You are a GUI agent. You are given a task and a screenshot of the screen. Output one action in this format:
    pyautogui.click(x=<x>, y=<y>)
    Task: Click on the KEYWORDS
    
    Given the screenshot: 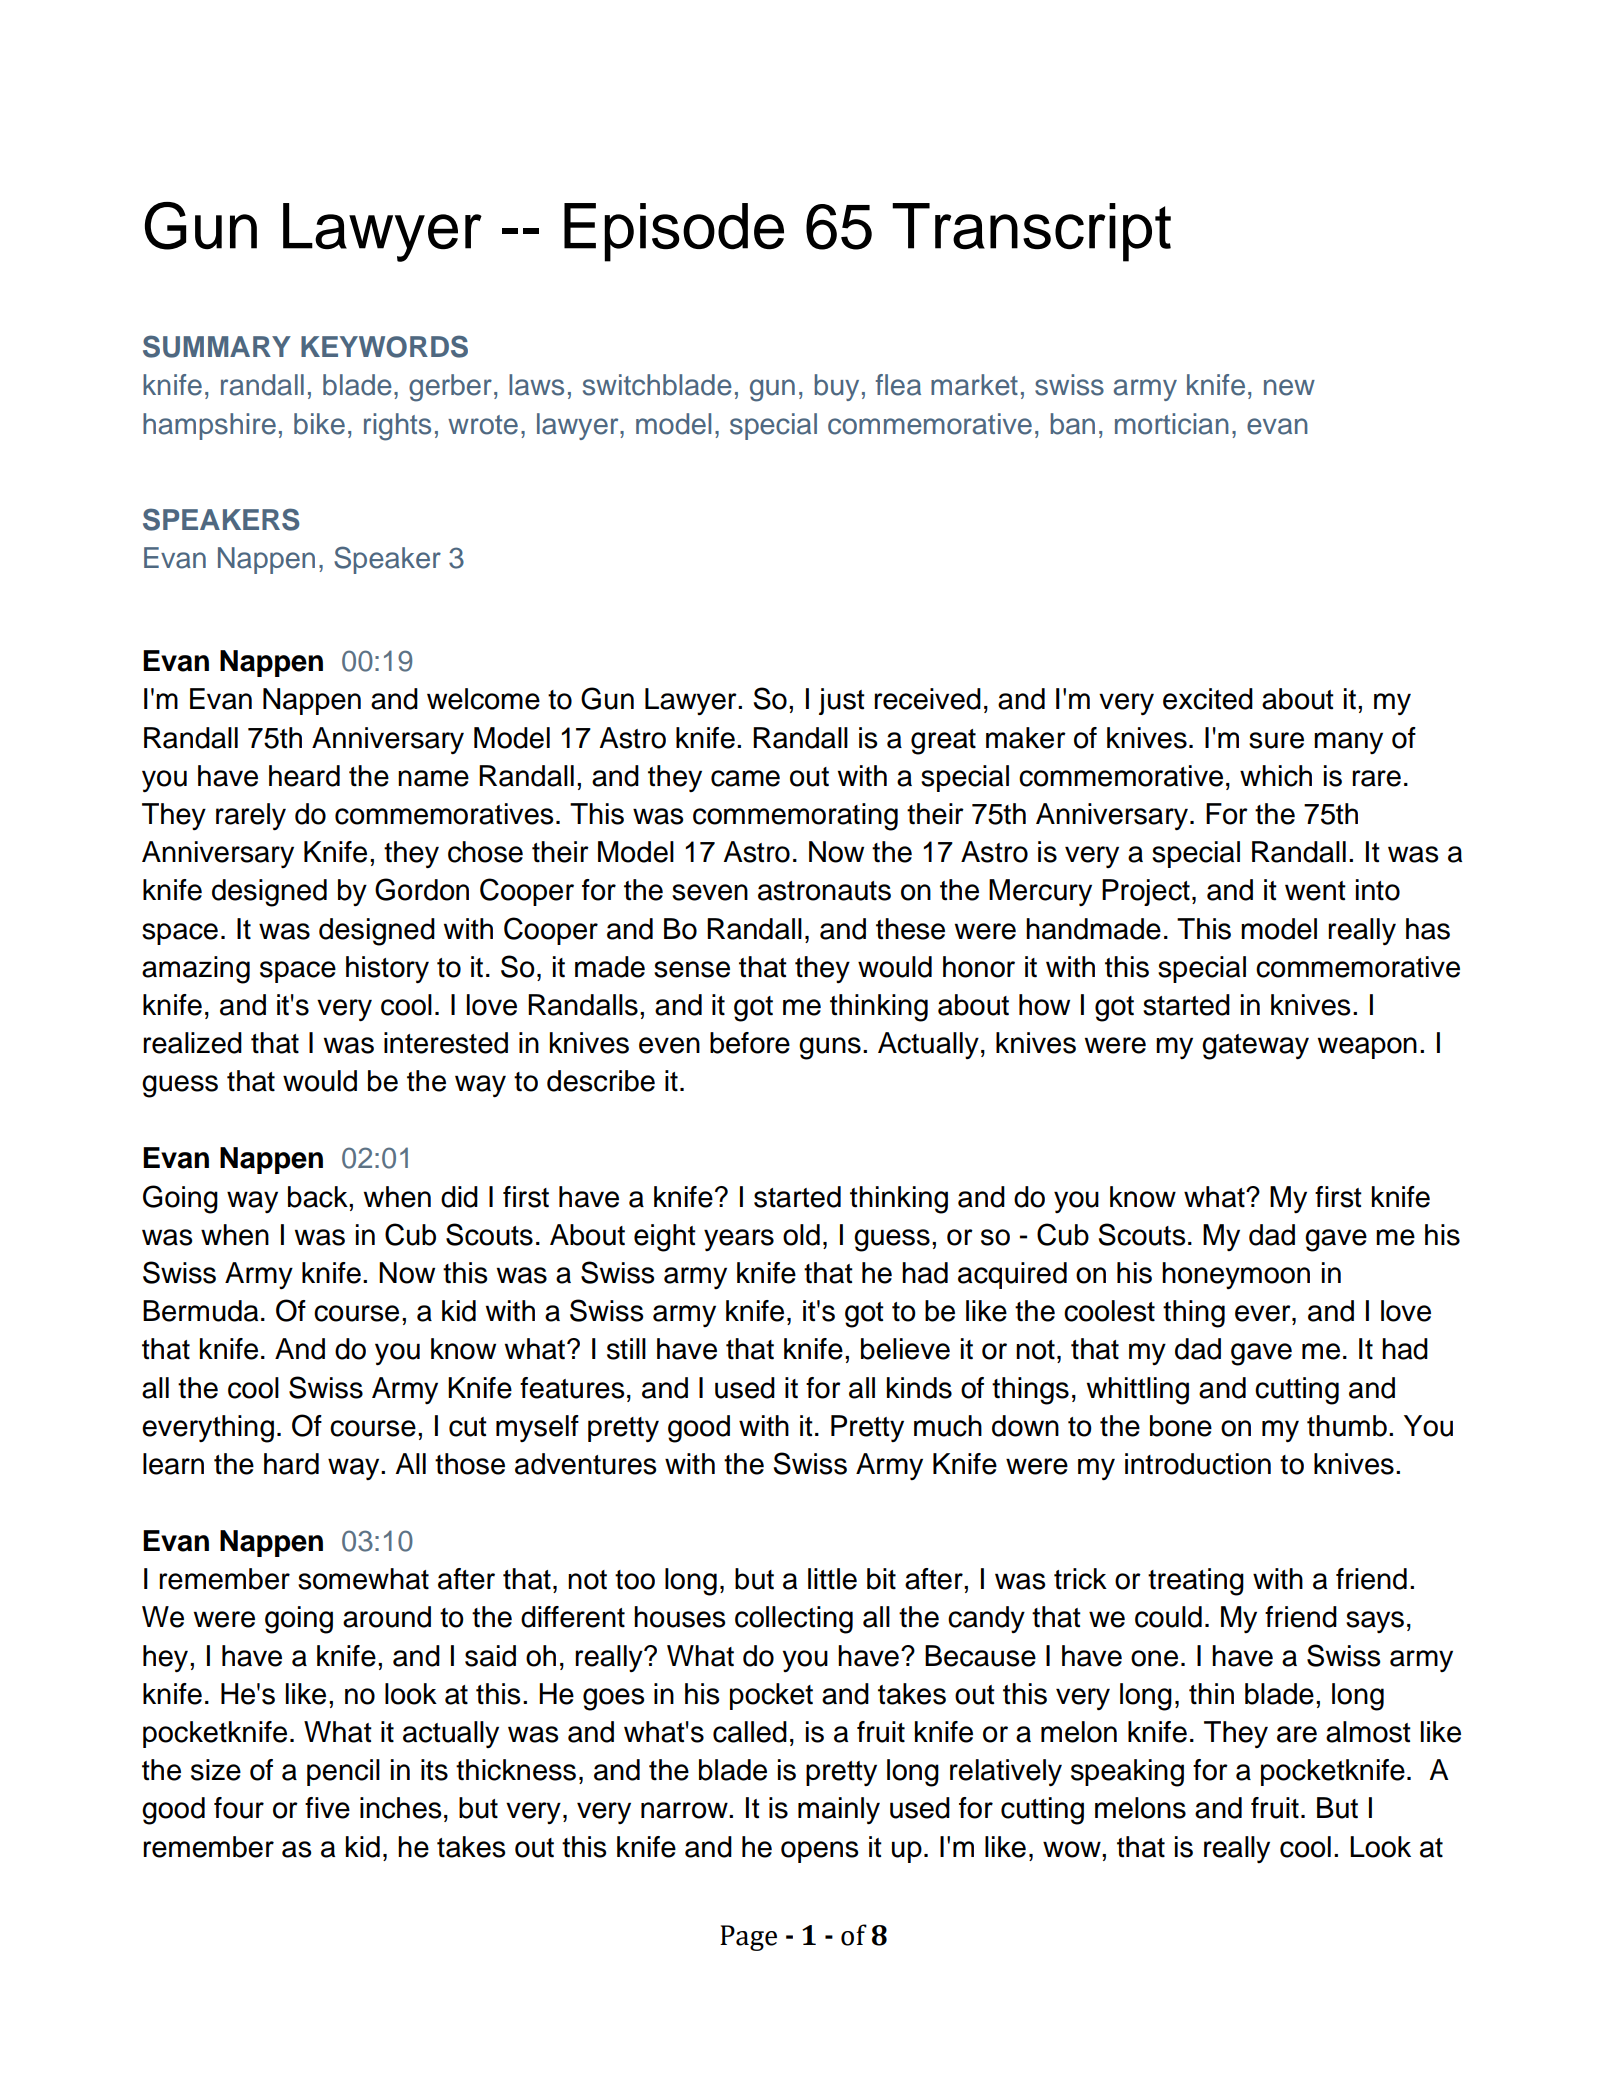 What is the action you would take?
    pyautogui.click(x=384, y=346)
